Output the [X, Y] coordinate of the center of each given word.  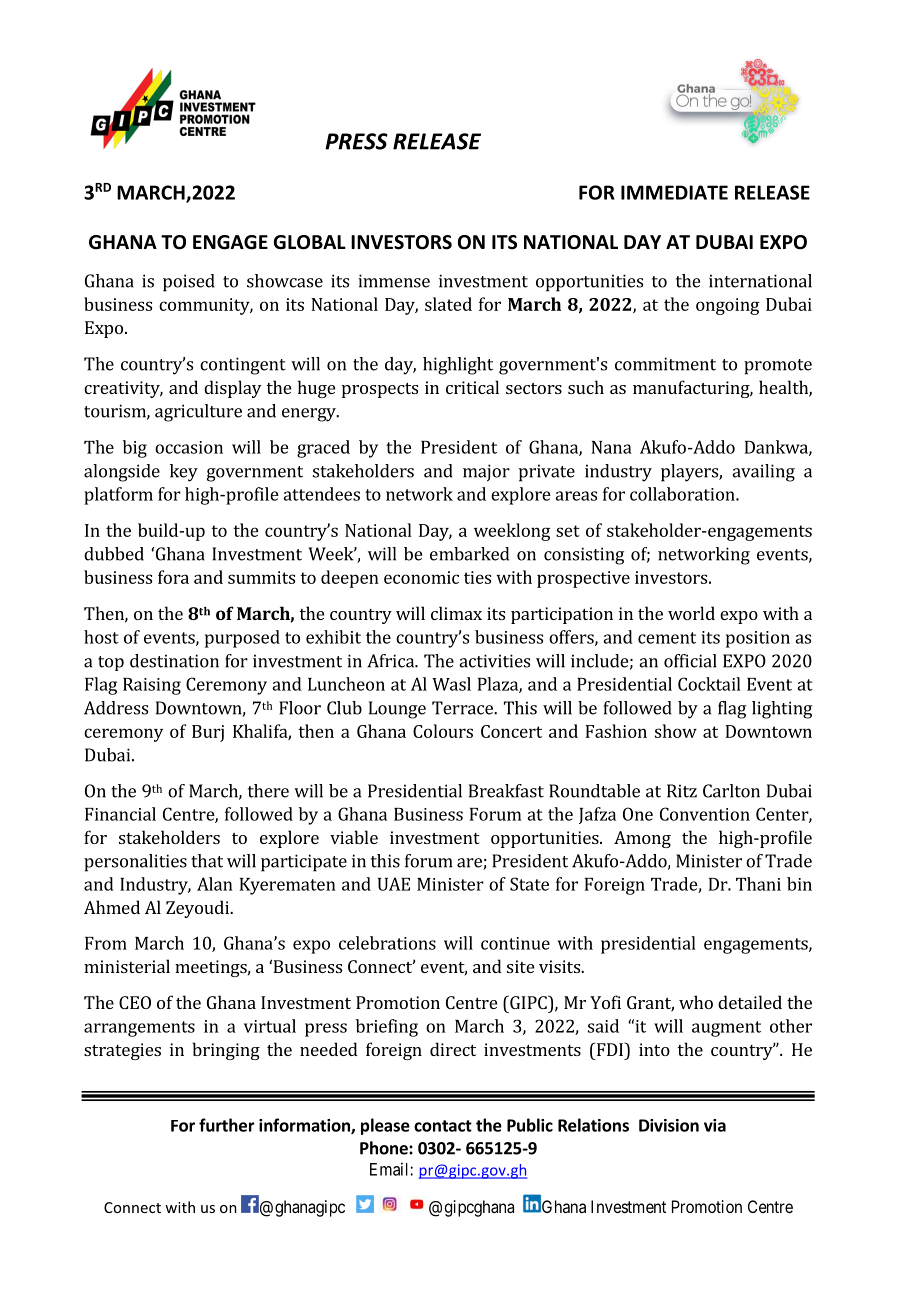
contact [443, 1126]
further [227, 1125]
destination [174, 661]
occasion [189, 447]
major [486, 473]
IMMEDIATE [674, 192]
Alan [215, 884]
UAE [394, 884]
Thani [758, 884]
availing [763, 473]
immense [394, 281]
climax [456, 613]
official [690, 661]
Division [669, 1125]
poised [189, 283]
